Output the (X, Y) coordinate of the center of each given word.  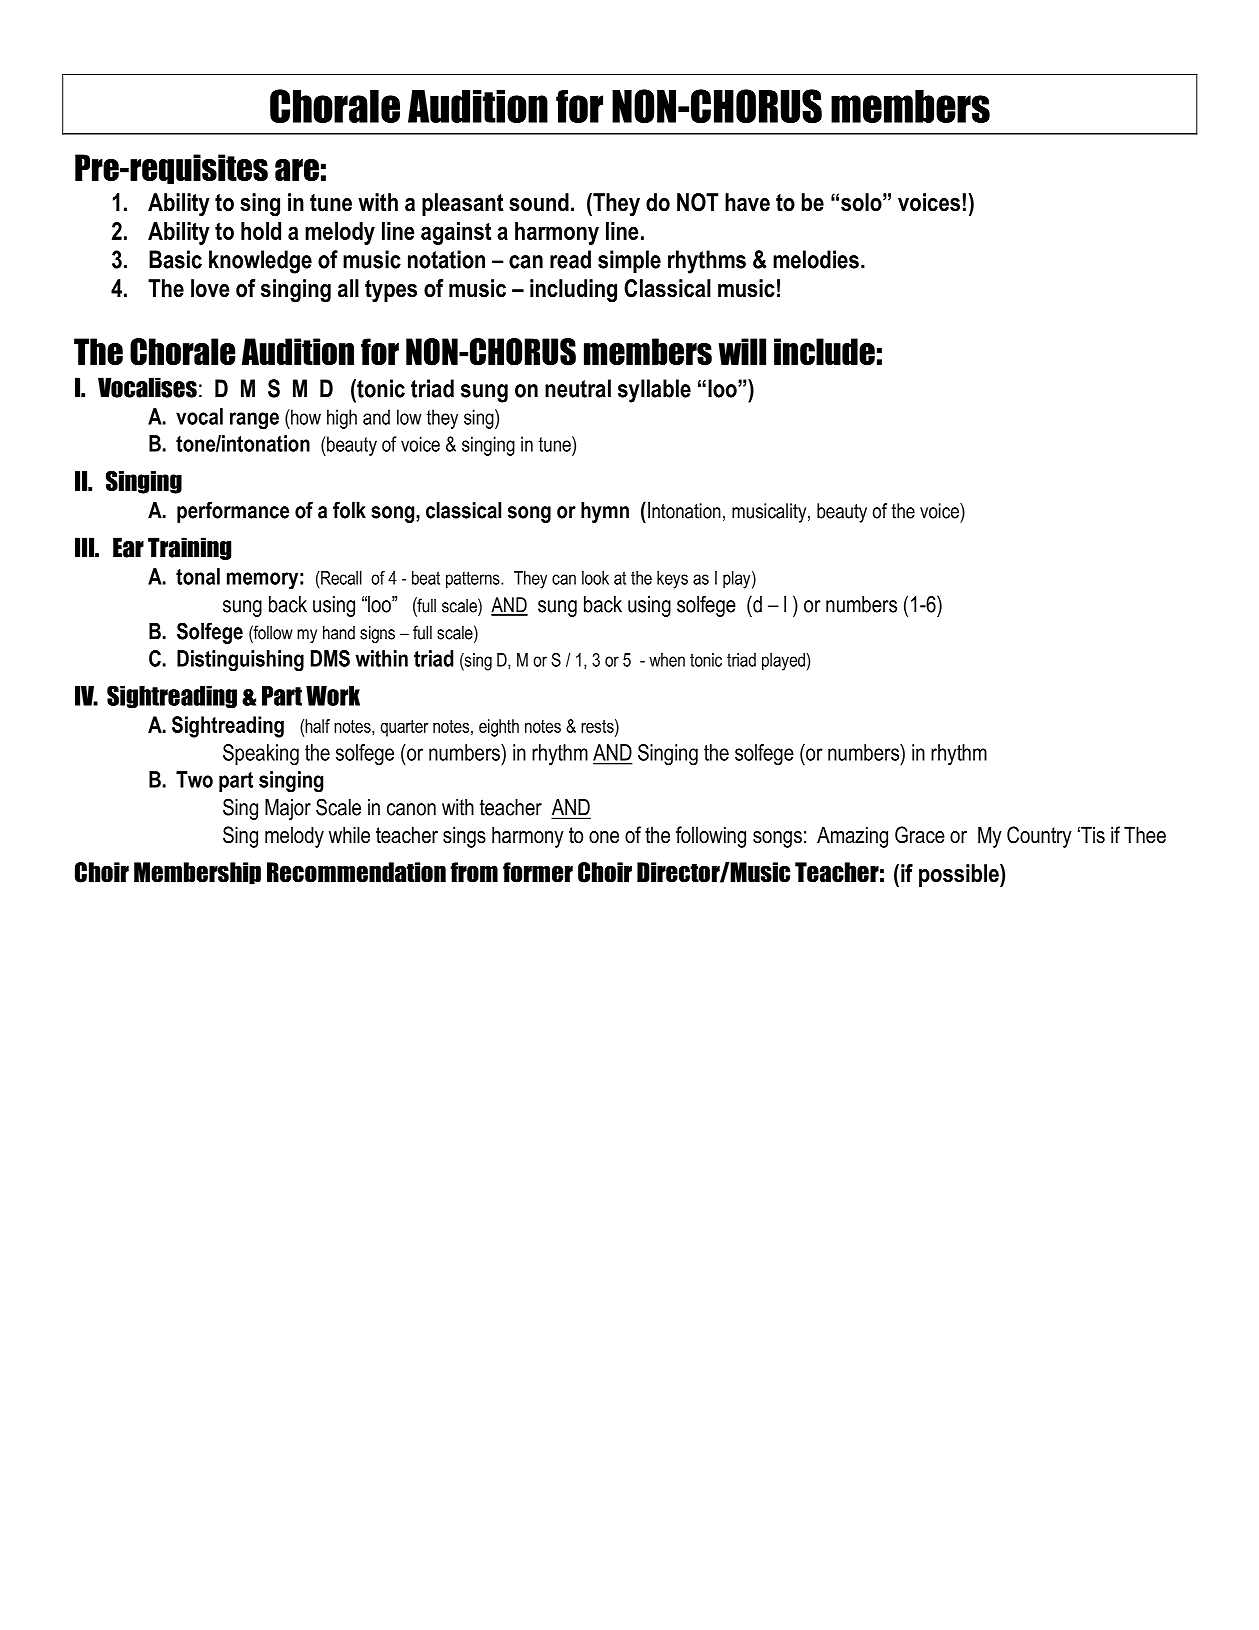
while (349, 835)
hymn (605, 512)
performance (233, 512)
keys (672, 580)
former (538, 872)
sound (539, 202)
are (297, 170)
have (747, 202)
